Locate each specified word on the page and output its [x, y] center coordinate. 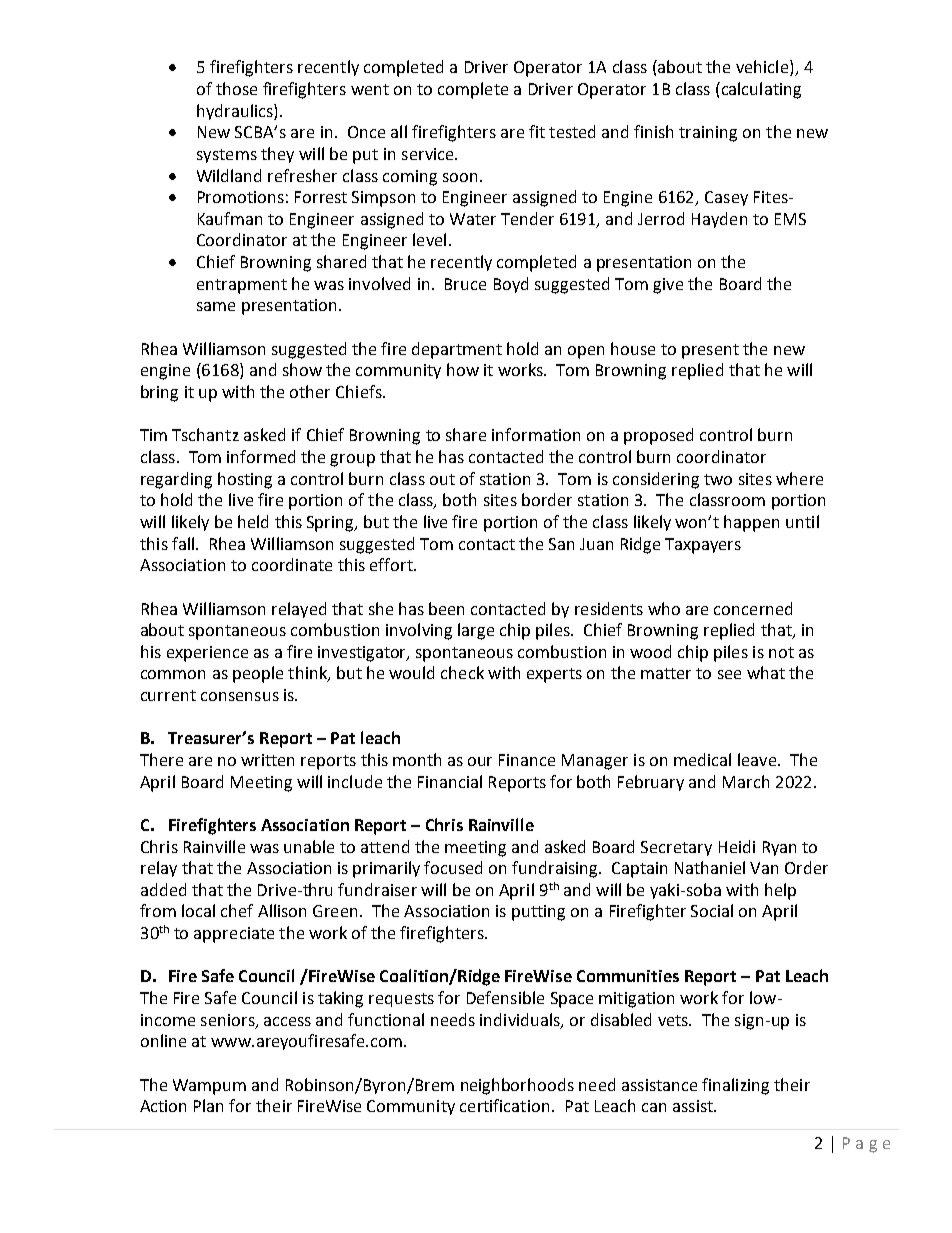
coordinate [292, 564]
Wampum [209, 1087]
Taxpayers [703, 546]
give [668, 286]
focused [453, 867]
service [429, 154]
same [216, 306]
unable [309, 846]
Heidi [737, 846]
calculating [760, 90]
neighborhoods [517, 1086]
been [446, 608]
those [236, 88]
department [457, 350]
